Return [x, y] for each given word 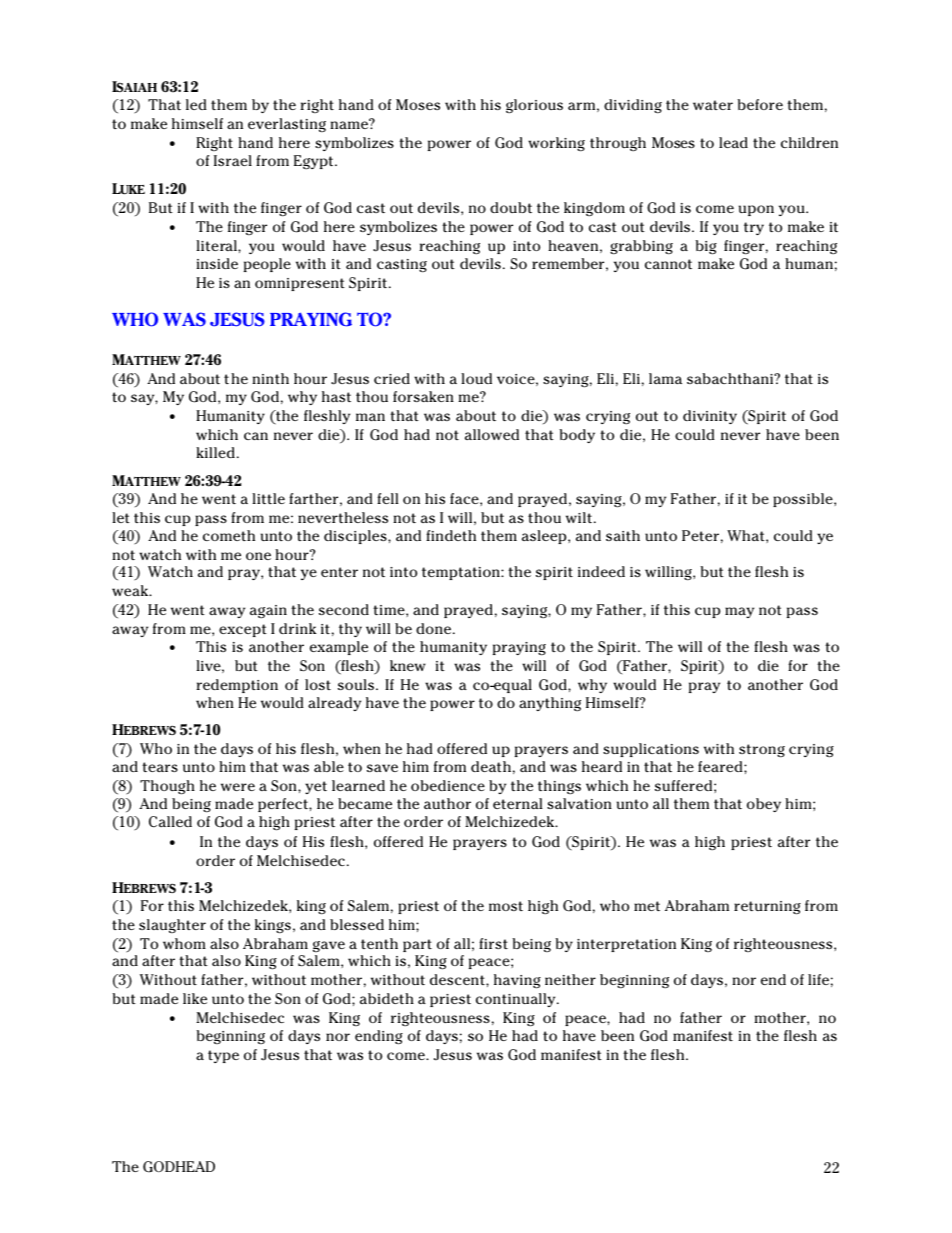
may [739, 612]
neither [570, 979]
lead [733, 142]
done [435, 628]
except [243, 630]
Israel [233, 160]
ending [379, 1037]
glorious [534, 106]
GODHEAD [179, 1167]
